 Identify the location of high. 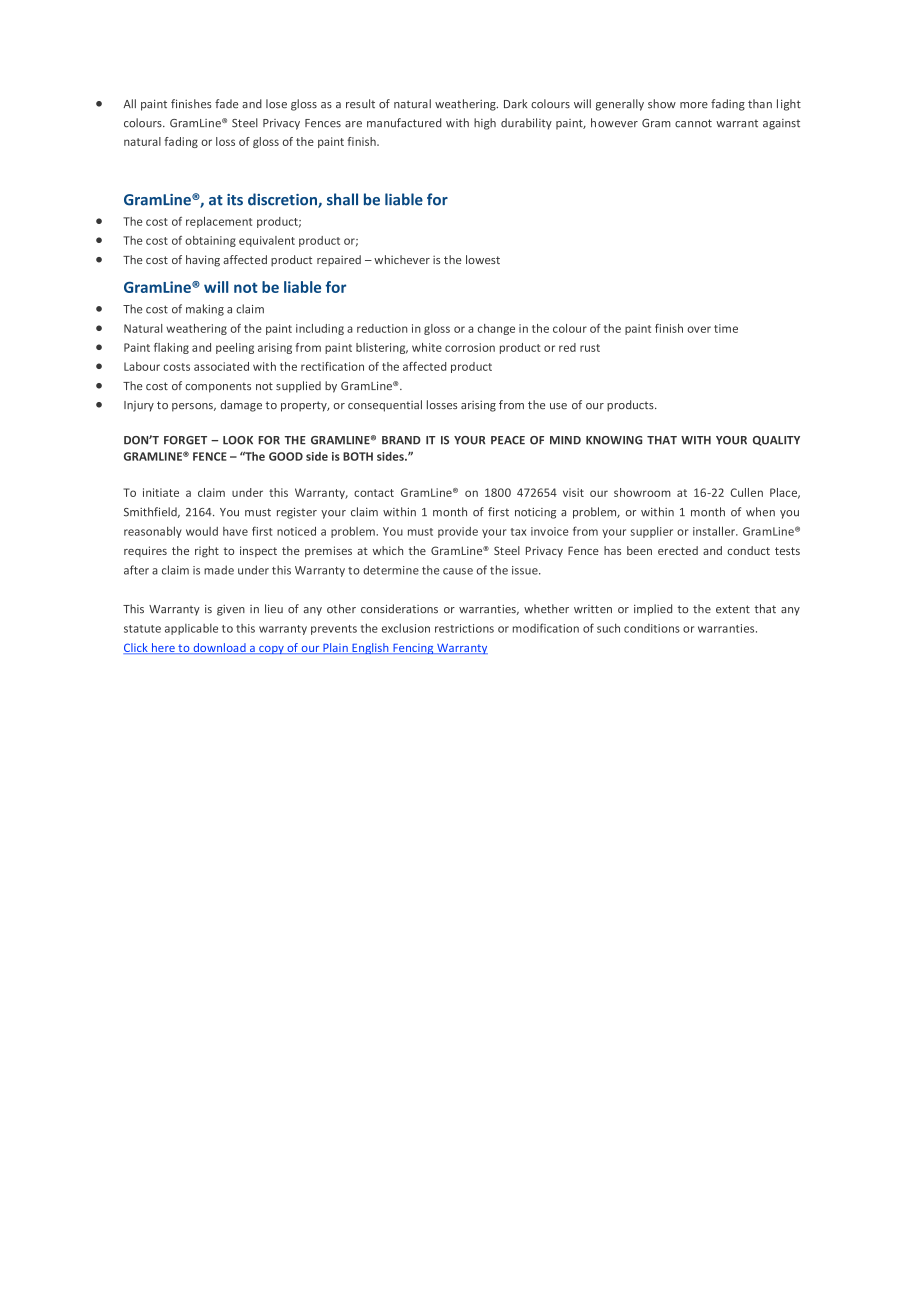
(485, 124).
